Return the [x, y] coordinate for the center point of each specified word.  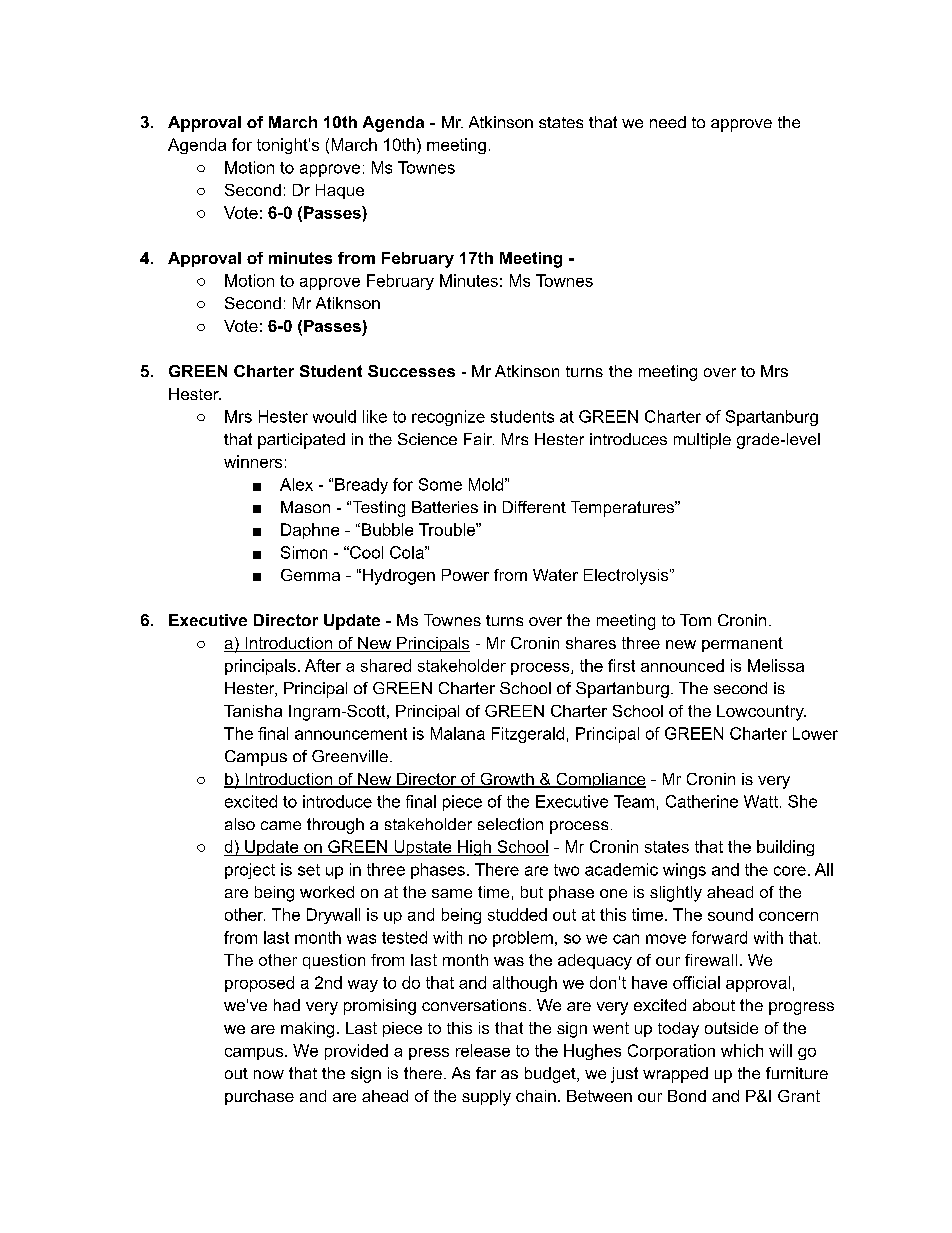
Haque [340, 191]
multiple [702, 441]
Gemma [310, 575]
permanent [742, 644]
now [269, 1074]
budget [551, 1075]
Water [555, 575]
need [668, 122]
